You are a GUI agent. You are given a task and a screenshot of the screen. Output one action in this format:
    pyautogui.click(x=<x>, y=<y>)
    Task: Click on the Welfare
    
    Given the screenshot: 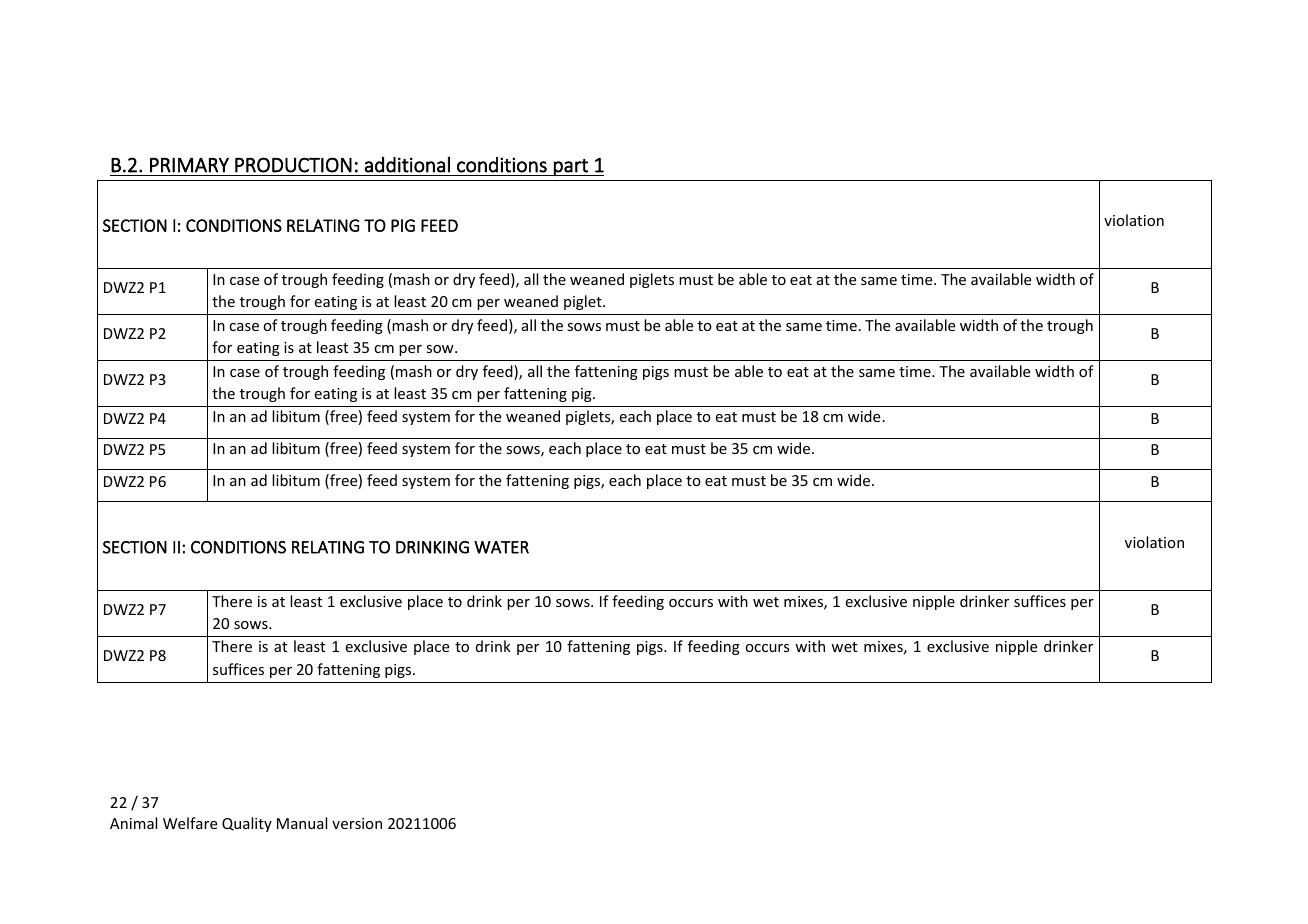 What is the action you would take?
    pyautogui.click(x=190, y=823)
